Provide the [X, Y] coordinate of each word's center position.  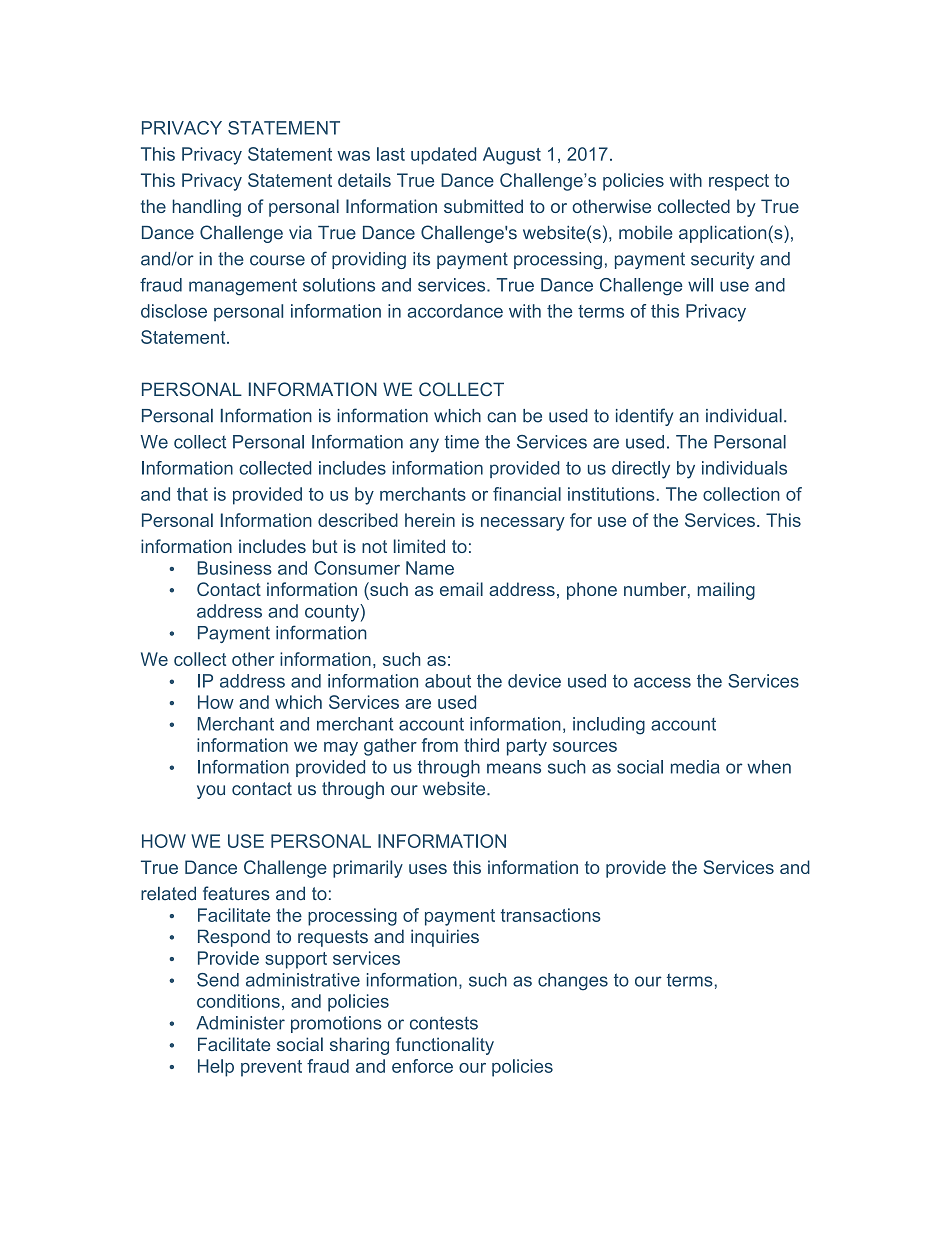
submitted [483, 206]
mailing [726, 591]
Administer [240, 1023]
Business [235, 568]
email [461, 589]
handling [207, 208]
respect [739, 182]
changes [573, 982]
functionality [445, 1046]
